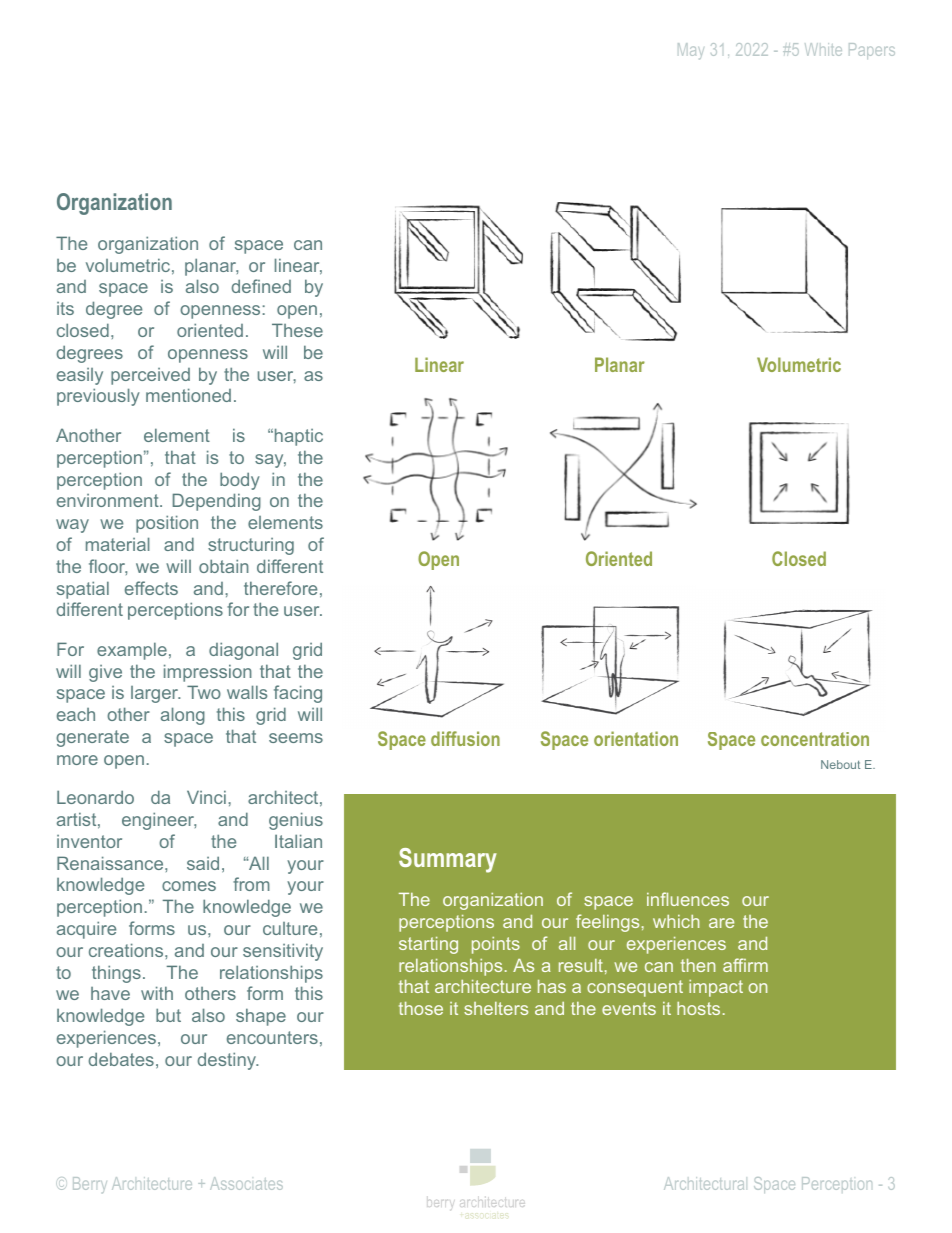 The image size is (952, 1233). Describe the element at coordinates (823, 49) in the screenshot. I see `White` at that location.
